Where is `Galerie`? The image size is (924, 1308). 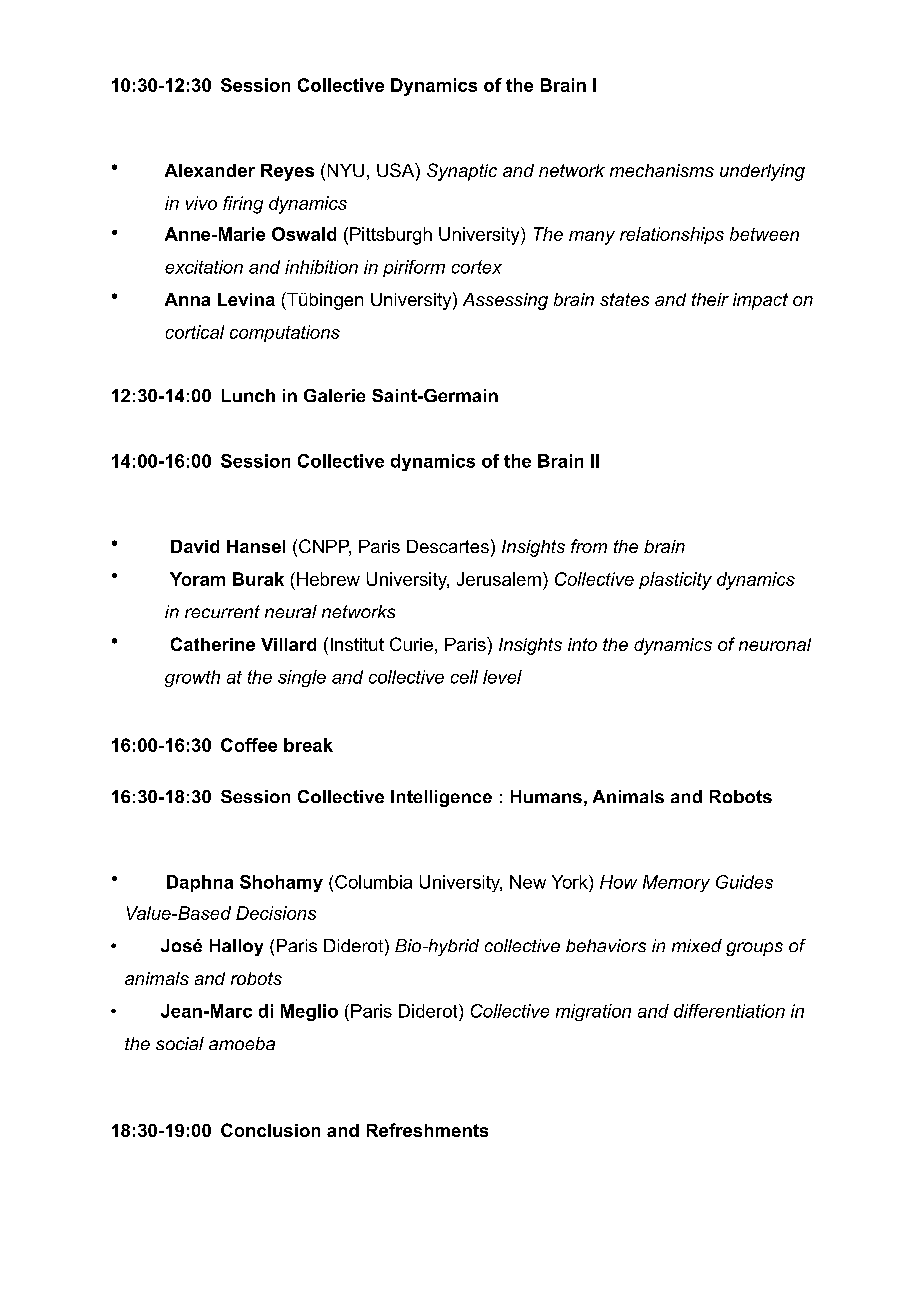
Galerie is located at coordinates (334, 395).
